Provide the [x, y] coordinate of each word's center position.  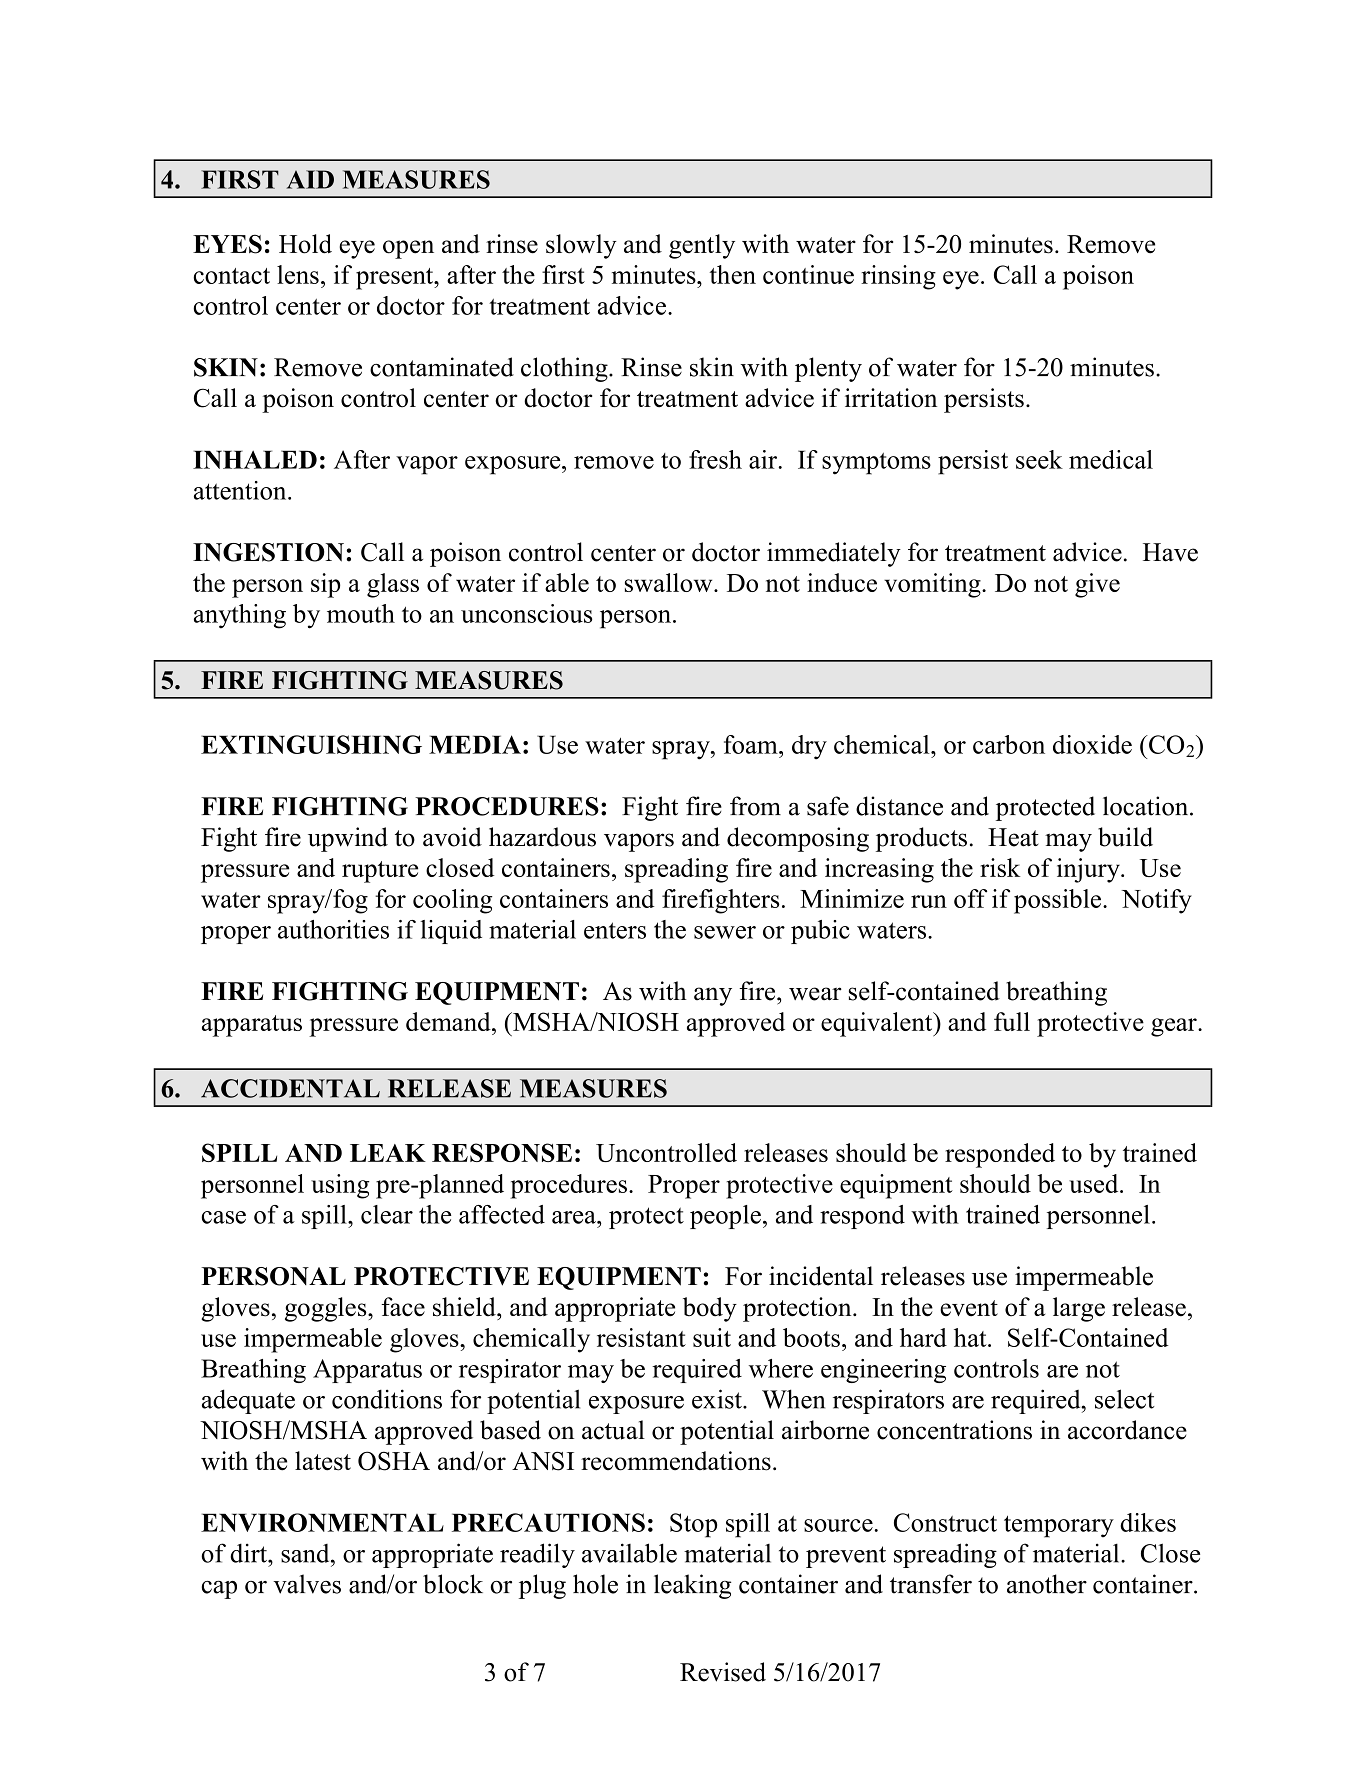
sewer [725, 932]
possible [1059, 901]
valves [307, 1584]
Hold [305, 244]
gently [702, 246]
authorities [333, 929]
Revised [723, 1672]
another [1047, 1584]
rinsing [898, 277]
